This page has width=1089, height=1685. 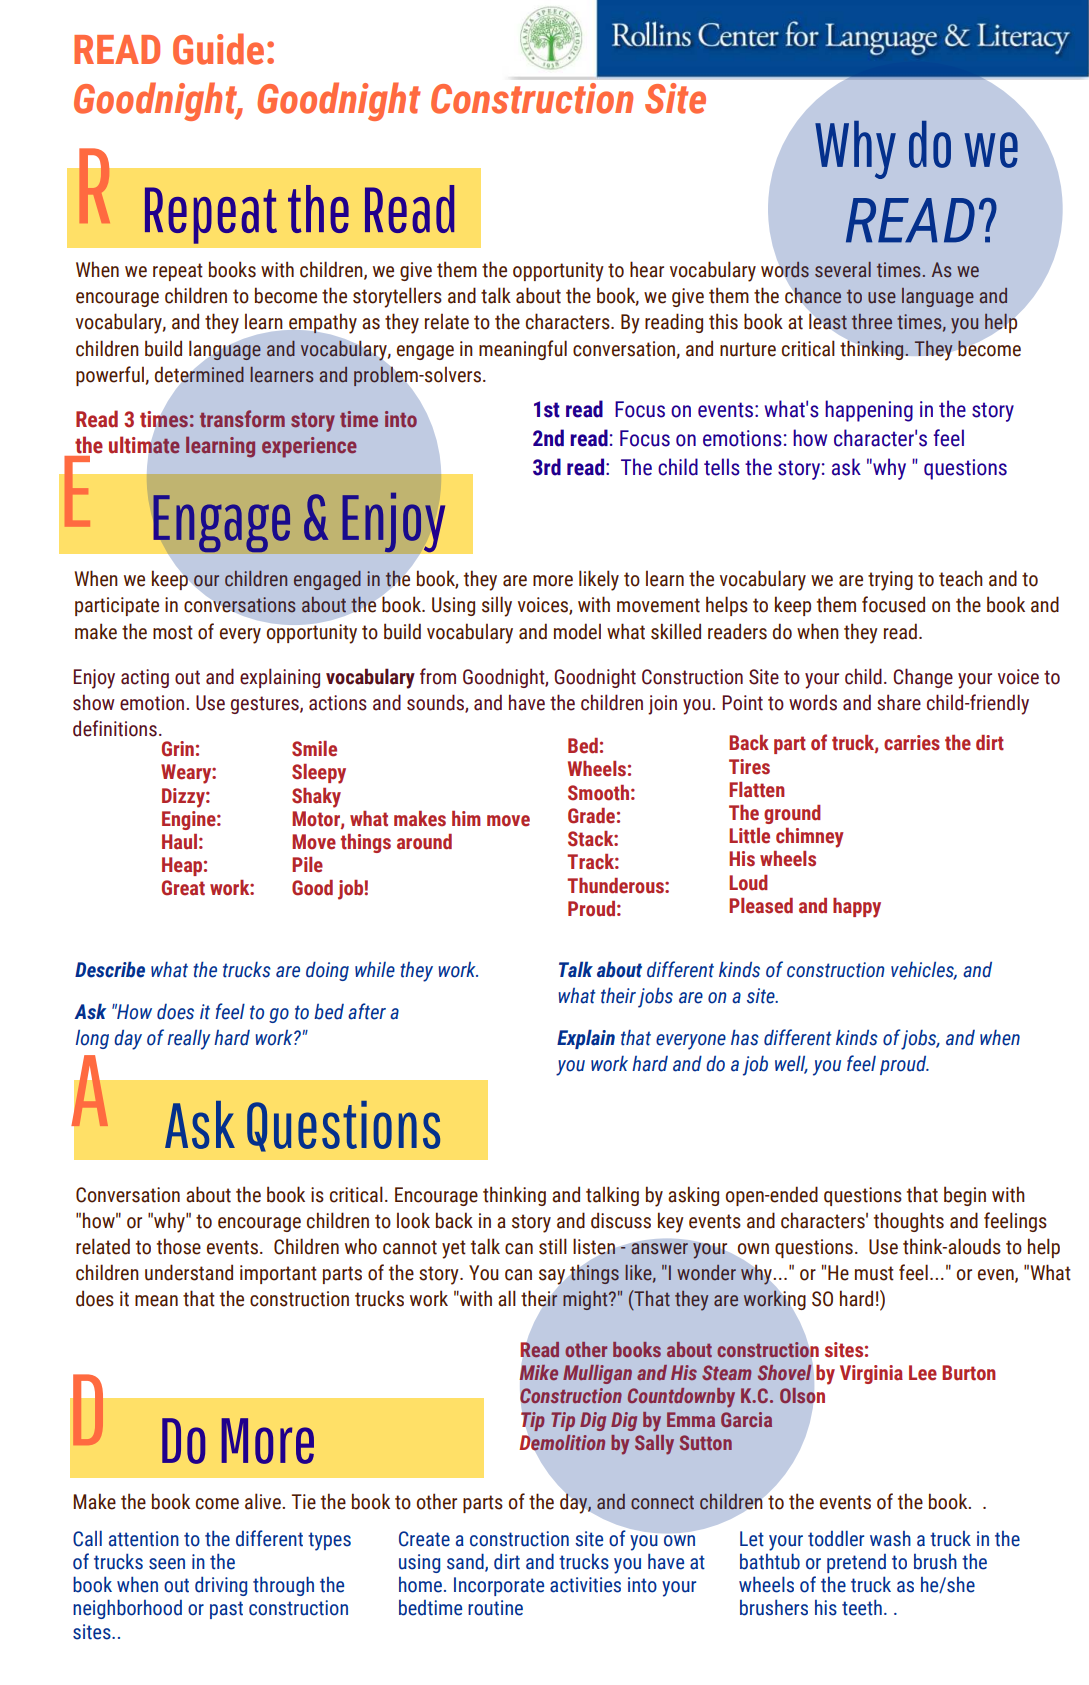 I want to click on seen, so click(x=167, y=1564).
